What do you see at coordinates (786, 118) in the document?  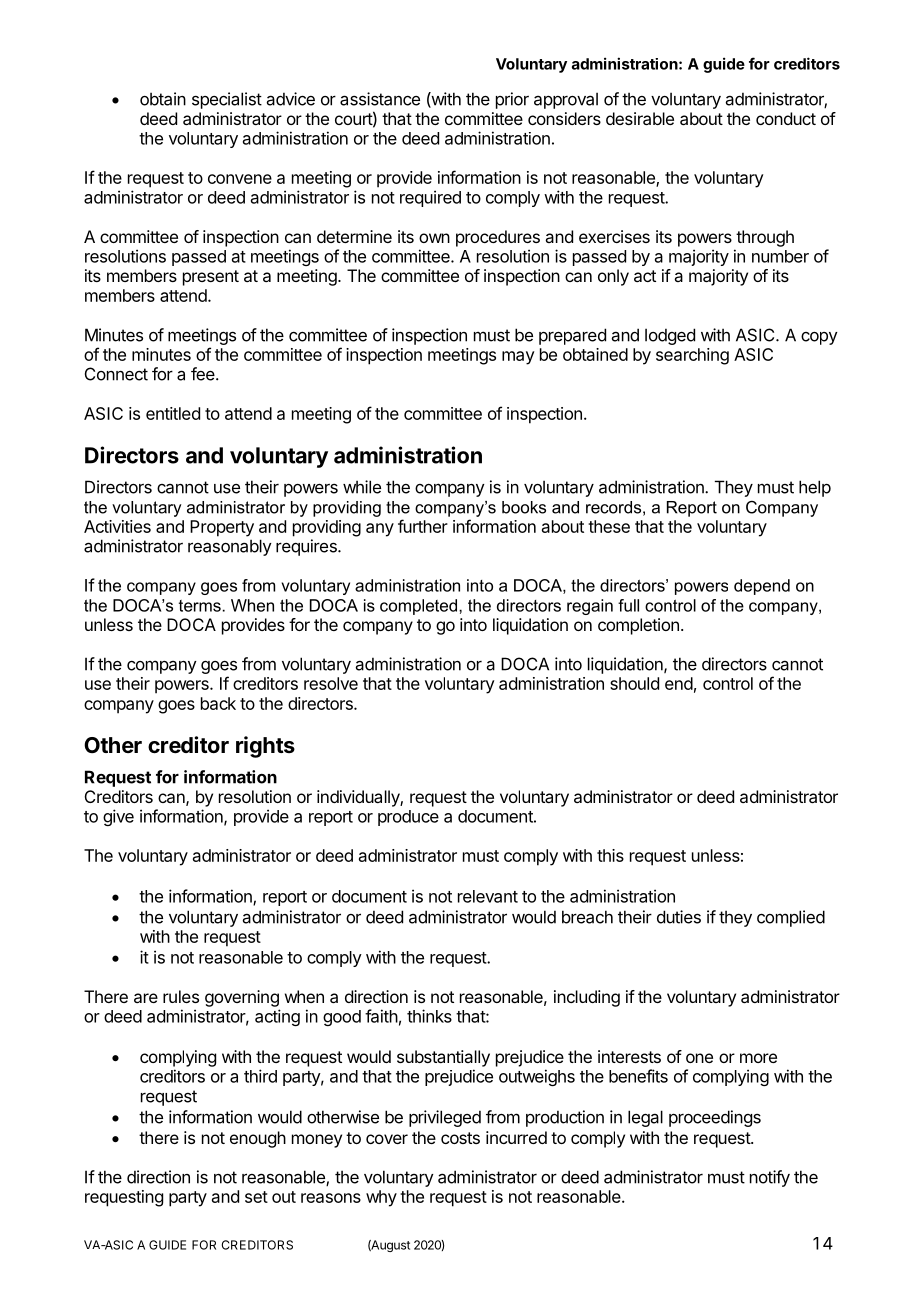 I see `conduct` at bounding box center [786, 118].
